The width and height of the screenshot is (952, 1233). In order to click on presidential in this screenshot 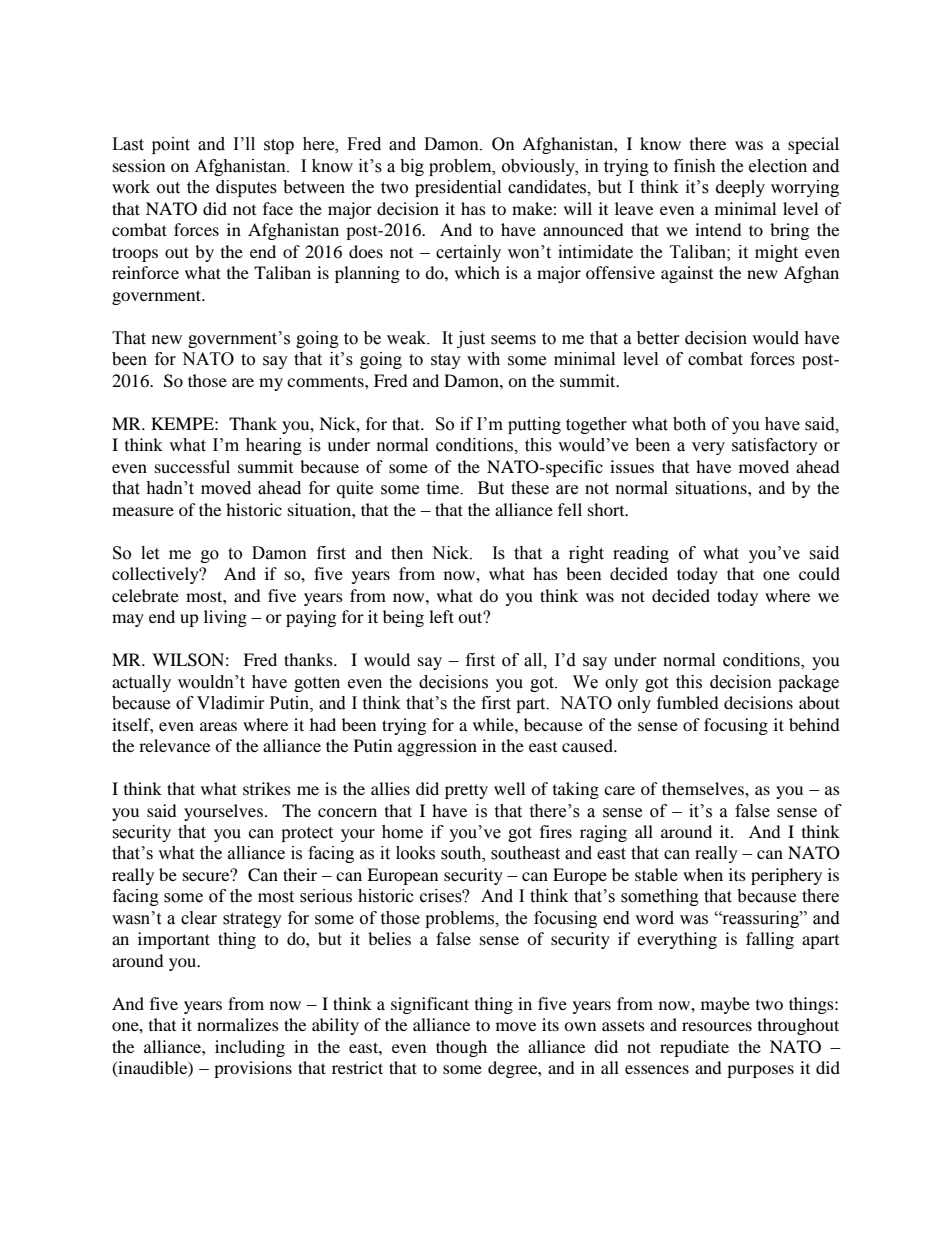, I will do `click(458, 188)`.
